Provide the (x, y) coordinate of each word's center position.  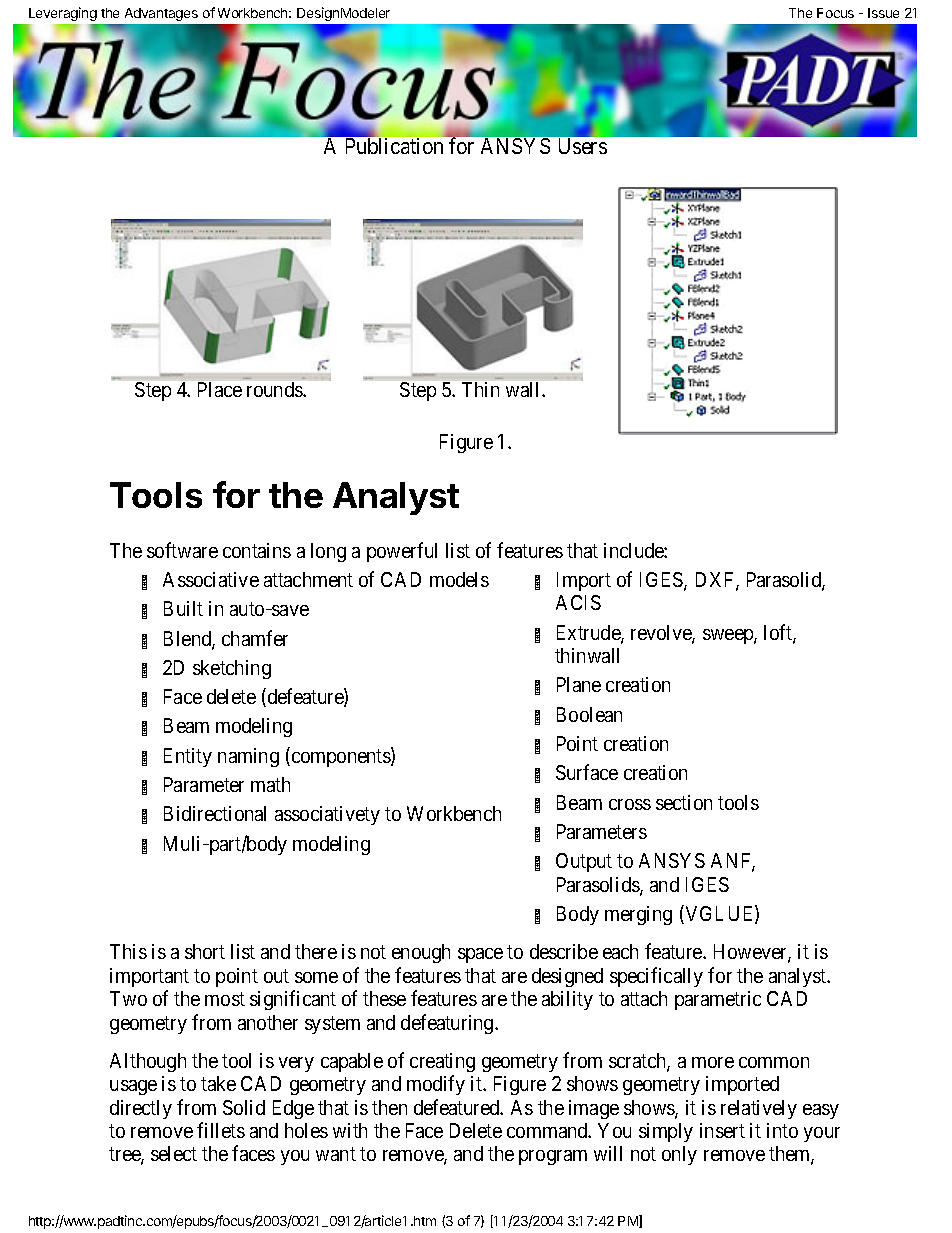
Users (583, 146)
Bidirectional (215, 813)
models (459, 579)
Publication (394, 146)
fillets (221, 1130)
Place (220, 389)
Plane (579, 684)
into (782, 1130)
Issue (883, 13)
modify (436, 1085)
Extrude (589, 634)
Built (183, 608)
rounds (275, 389)
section (684, 802)
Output (584, 862)
